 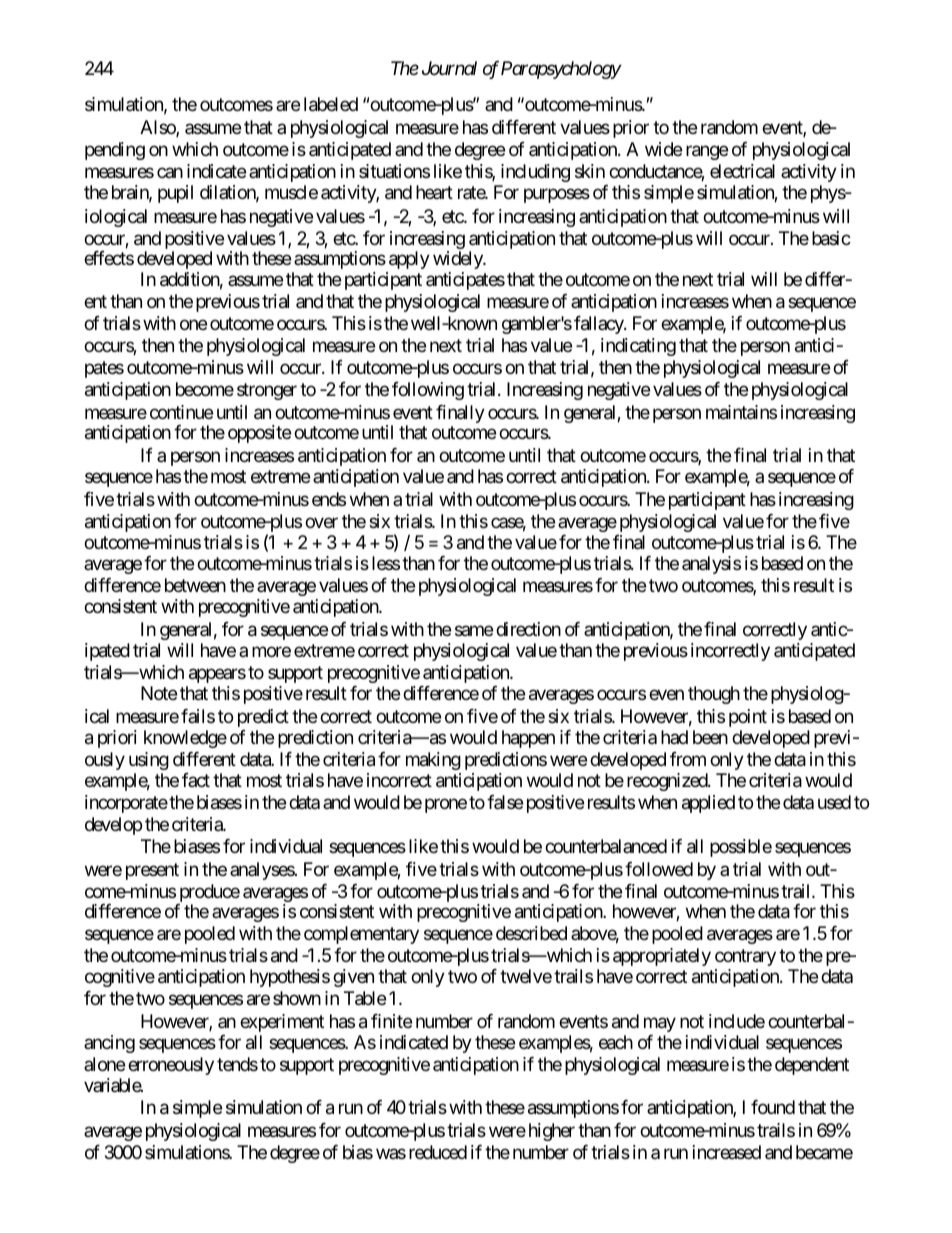 What do you see at coordinates (181, 412) in the page?
I see `continue` at bounding box center [181, 412].
